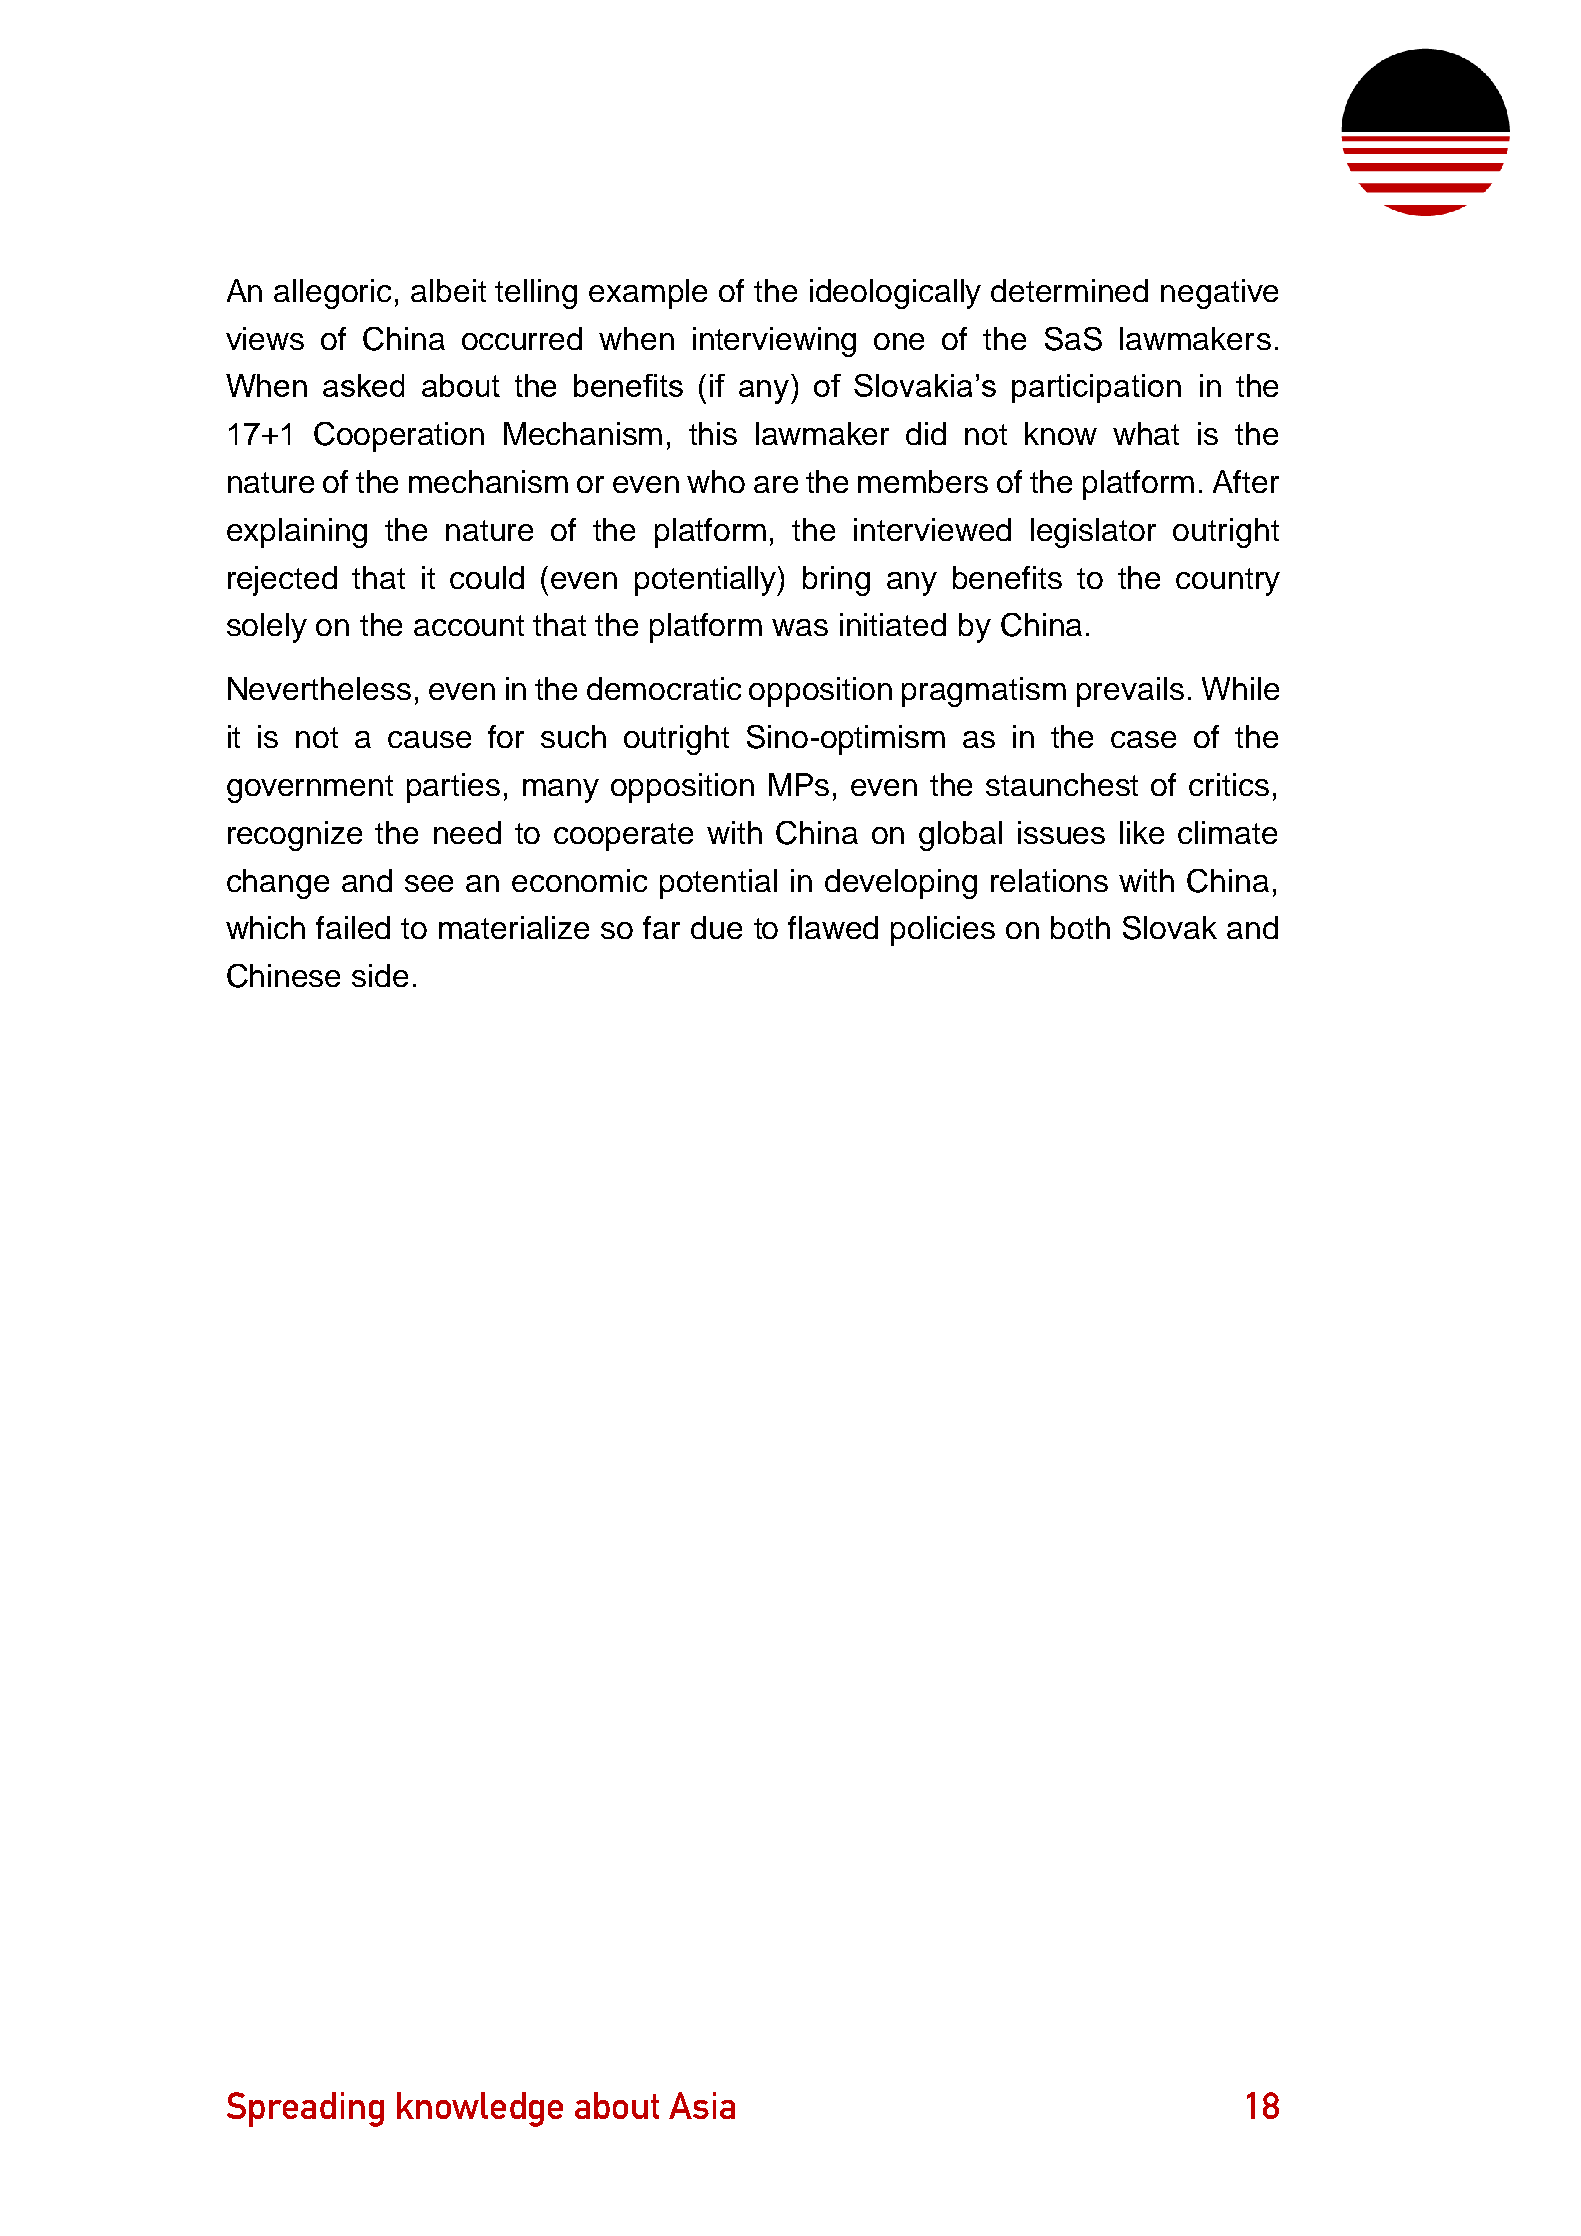  What do you see at coordinates (702, 2105) in the screenshot?
I see `Asia` at bounding box center [702, 2105].
